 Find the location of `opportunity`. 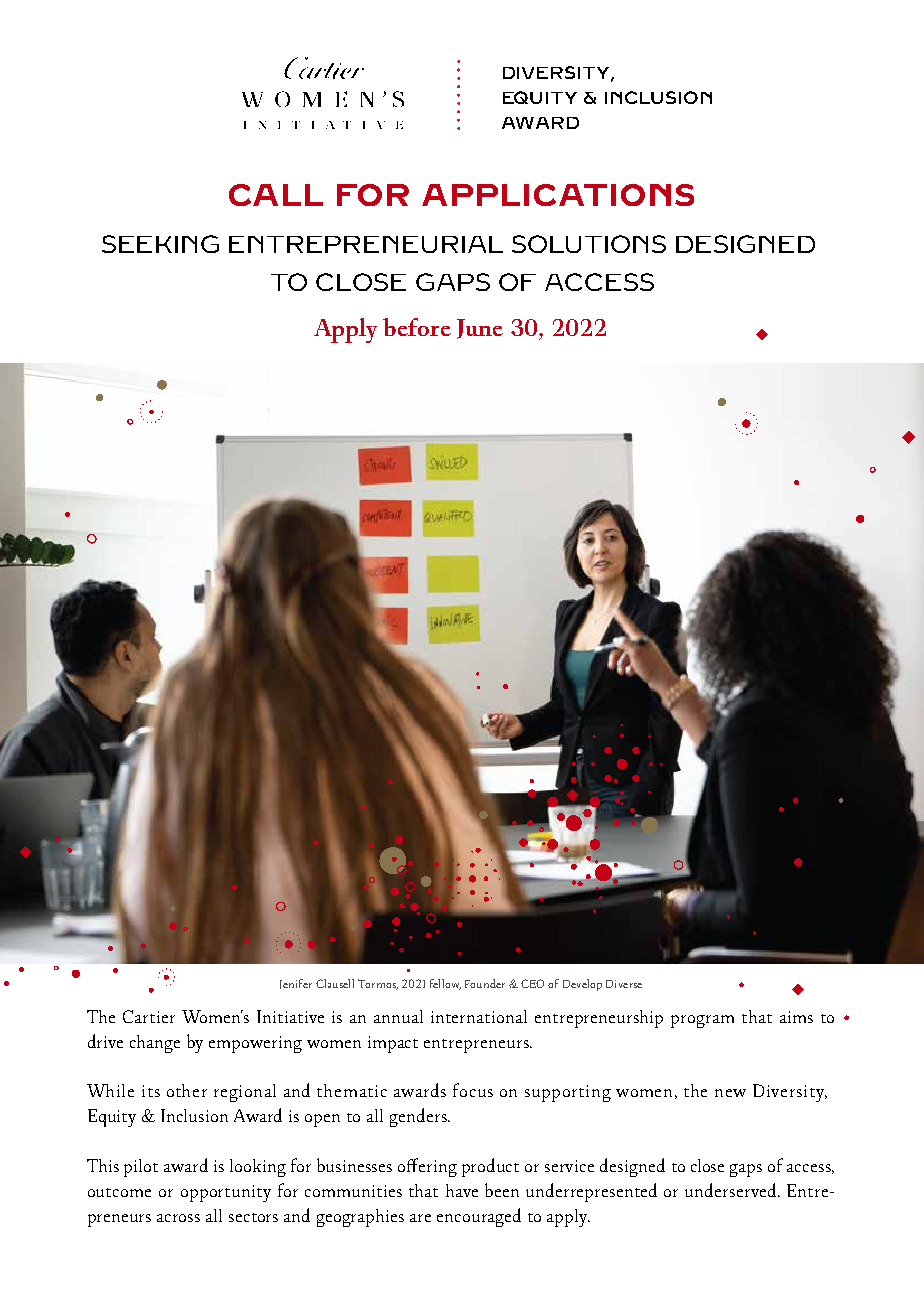

opportunity is located at coordinates (226, 1193).
